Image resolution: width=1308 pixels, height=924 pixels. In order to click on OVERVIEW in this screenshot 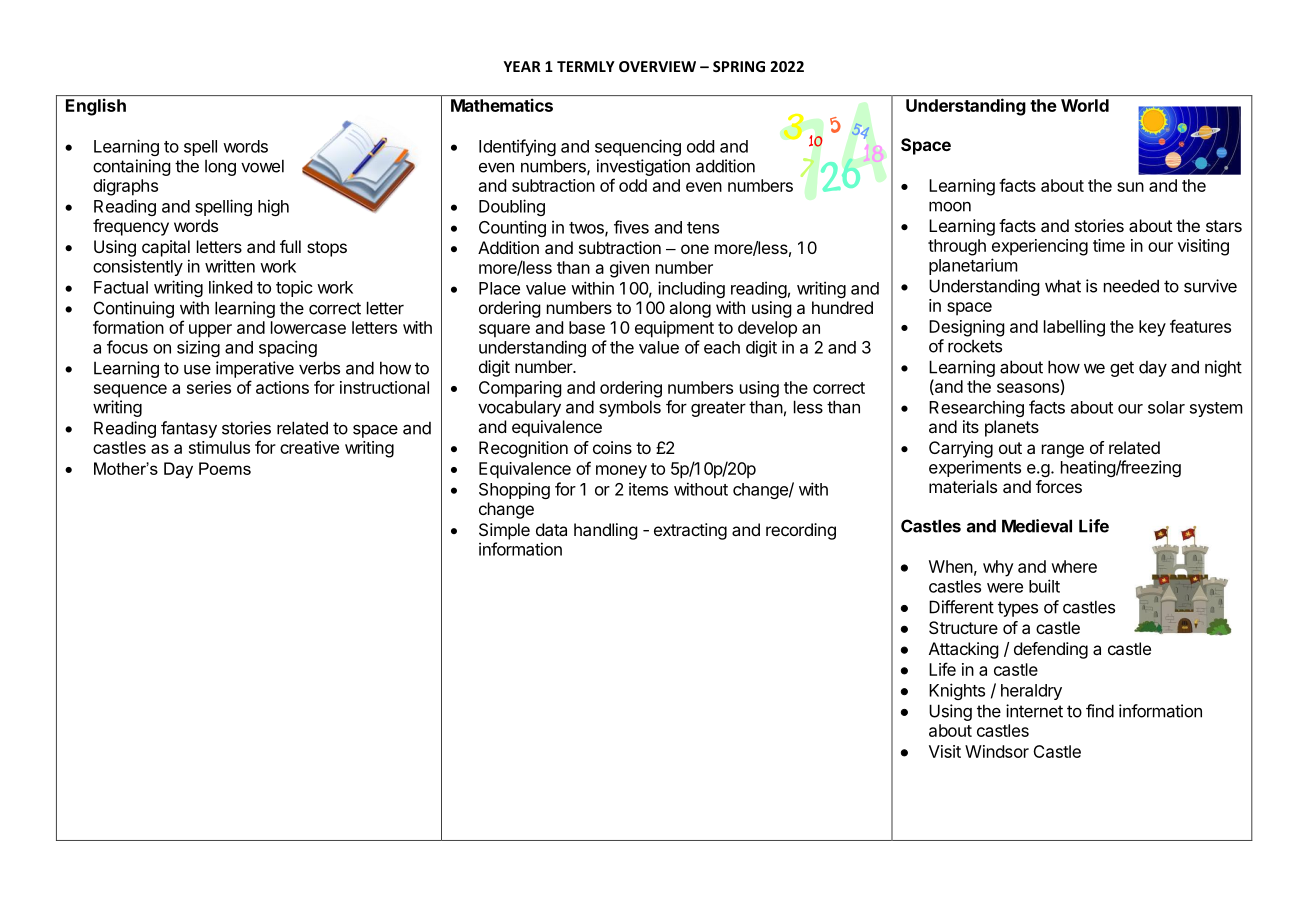, I will do `click(657, 66)`.
